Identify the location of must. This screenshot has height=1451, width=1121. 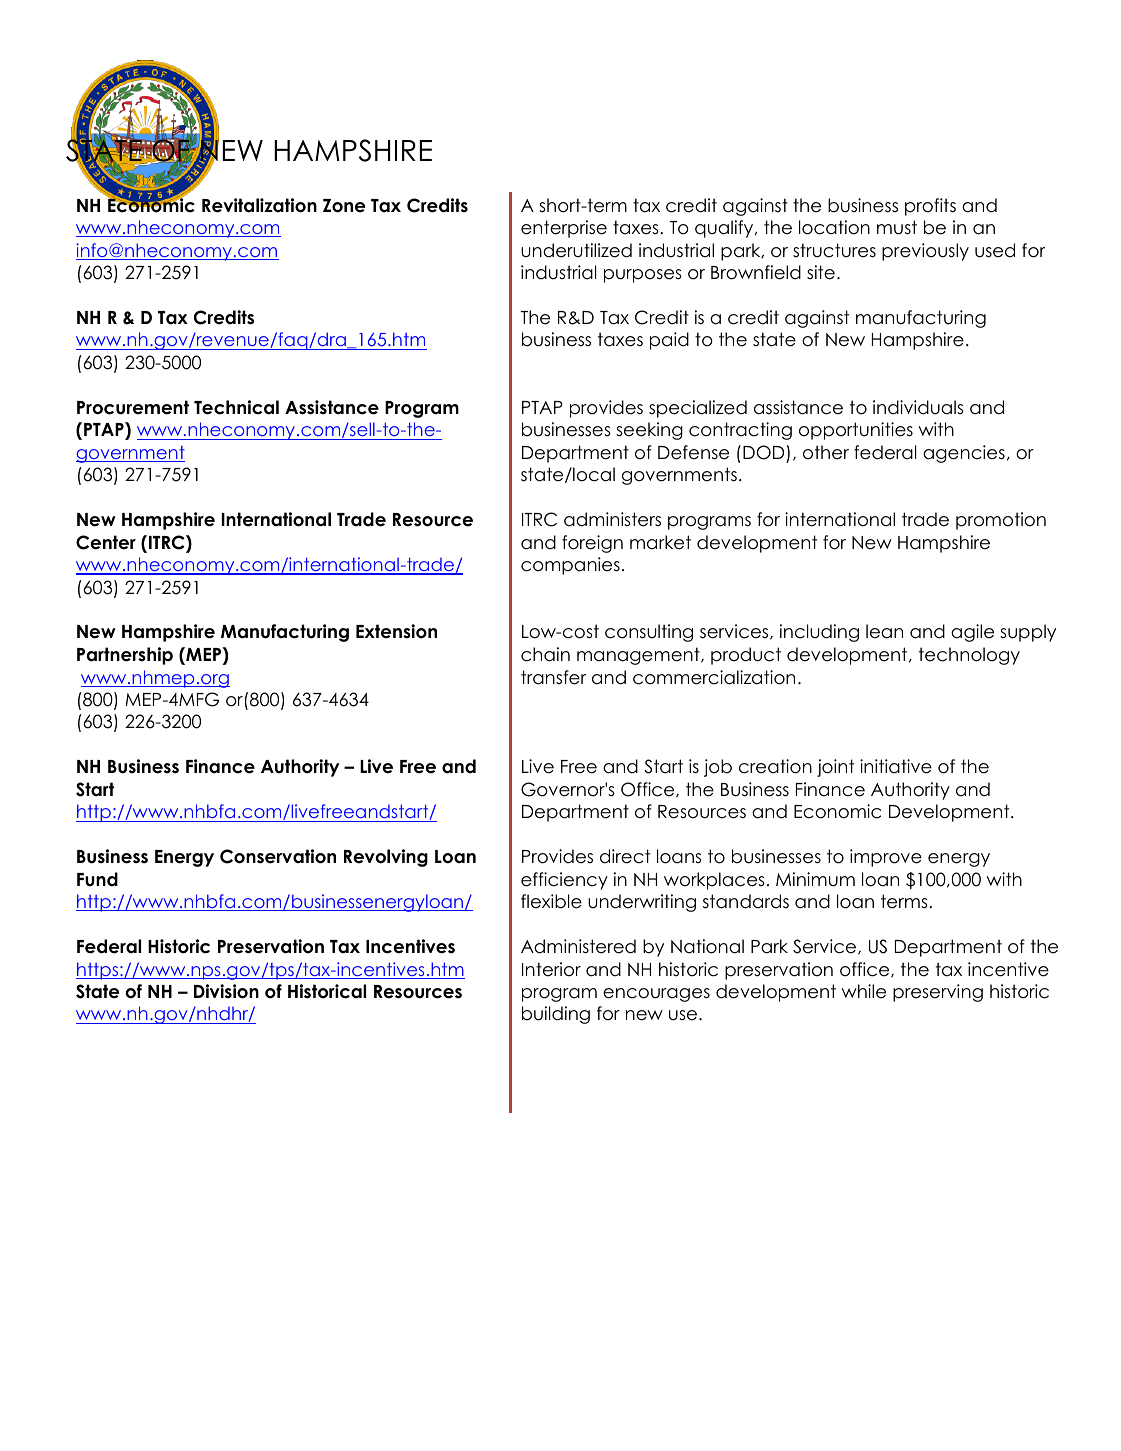
(897, 227).
